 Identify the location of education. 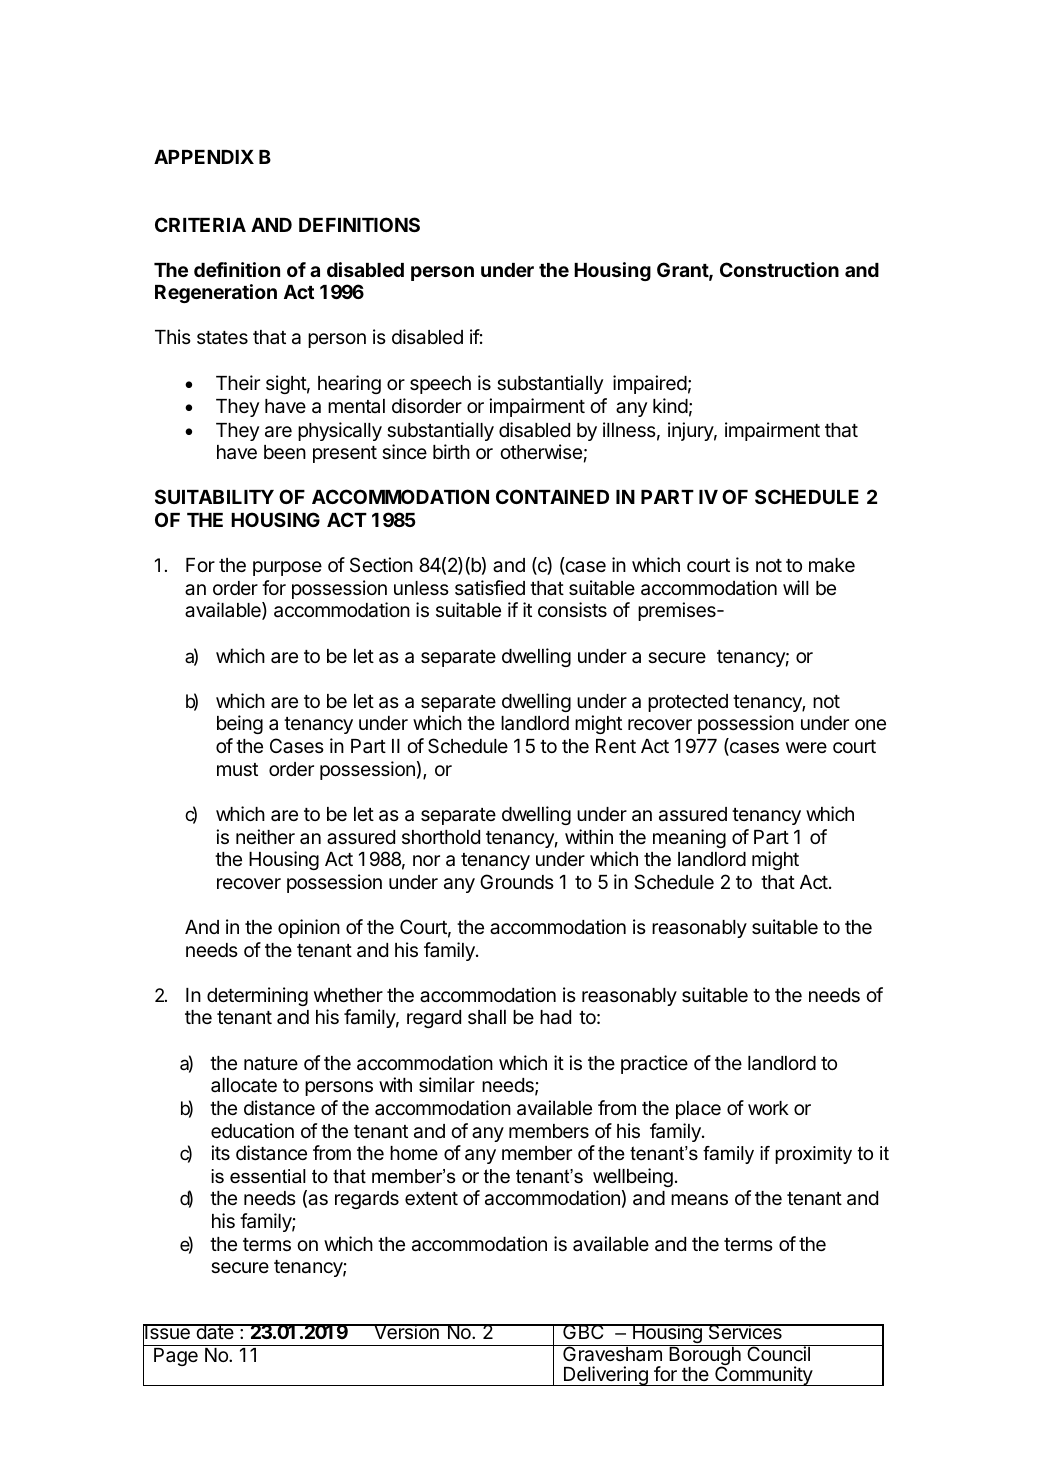
(252, 1130).
